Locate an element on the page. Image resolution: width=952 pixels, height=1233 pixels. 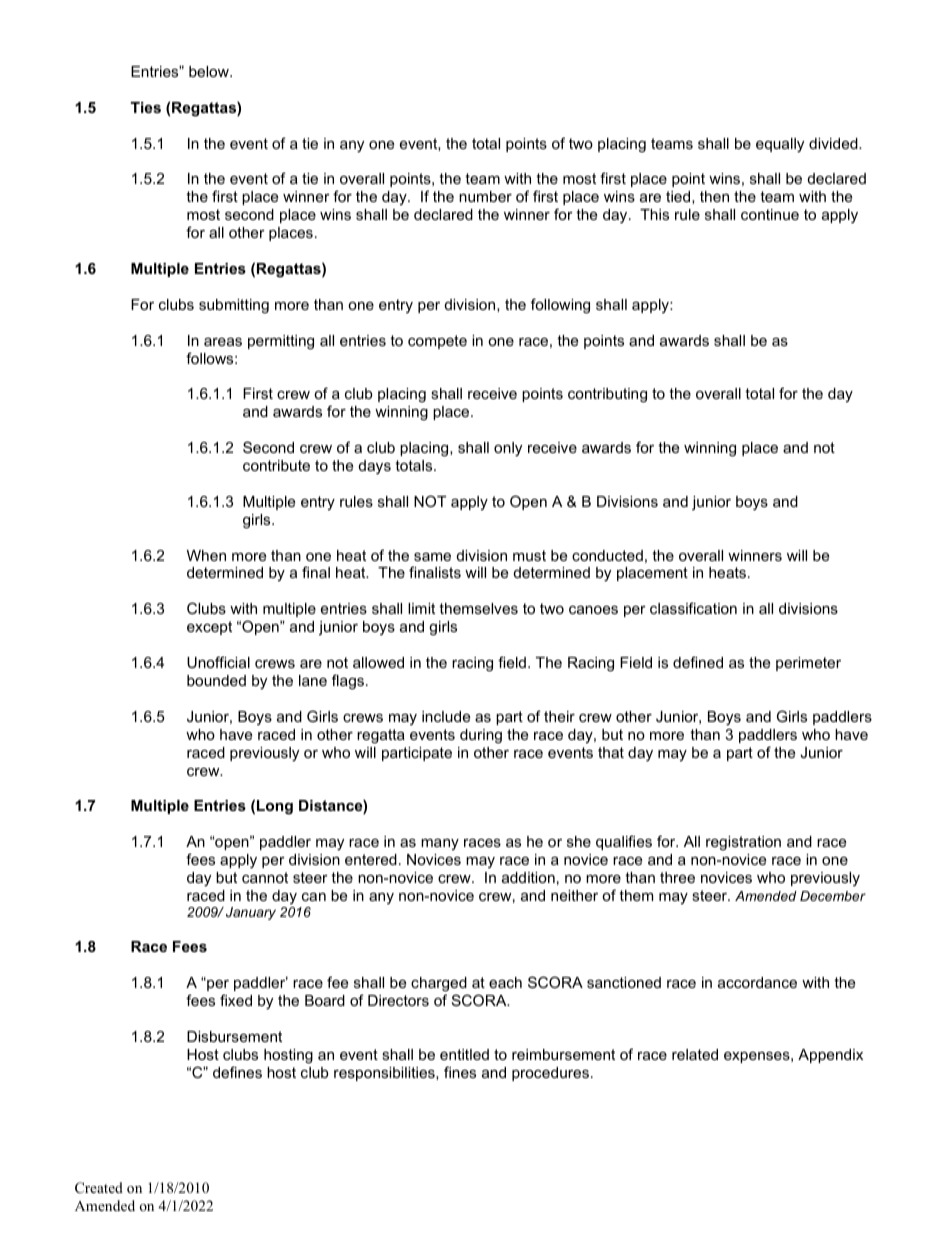
charged is located at coordinates (439, 986).
